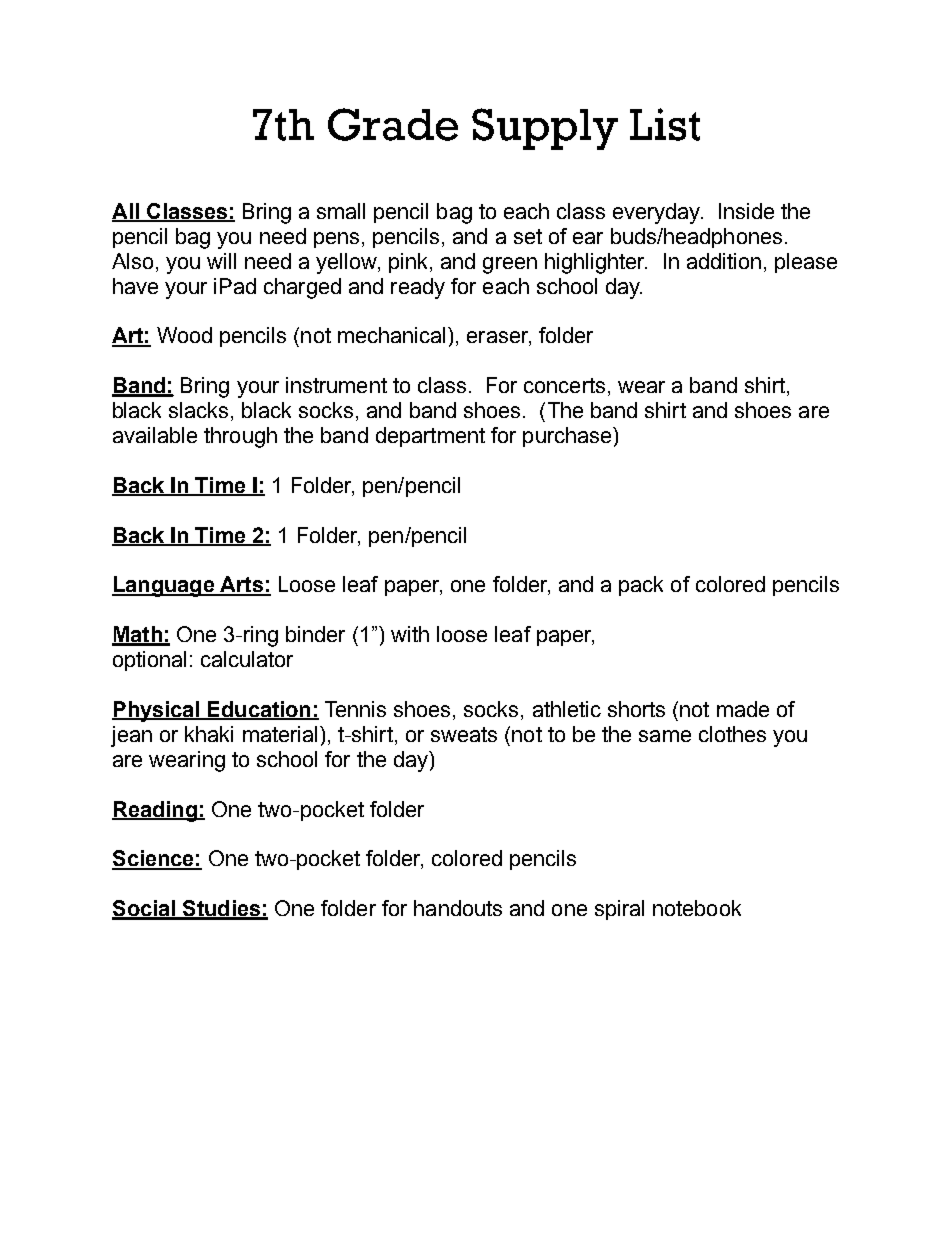 The width and height of the screenshot is (952, 1233). What do you see at coordinates (221, 909) in the screenshot?
I see `Studies` at bounding box center [221, 909].
